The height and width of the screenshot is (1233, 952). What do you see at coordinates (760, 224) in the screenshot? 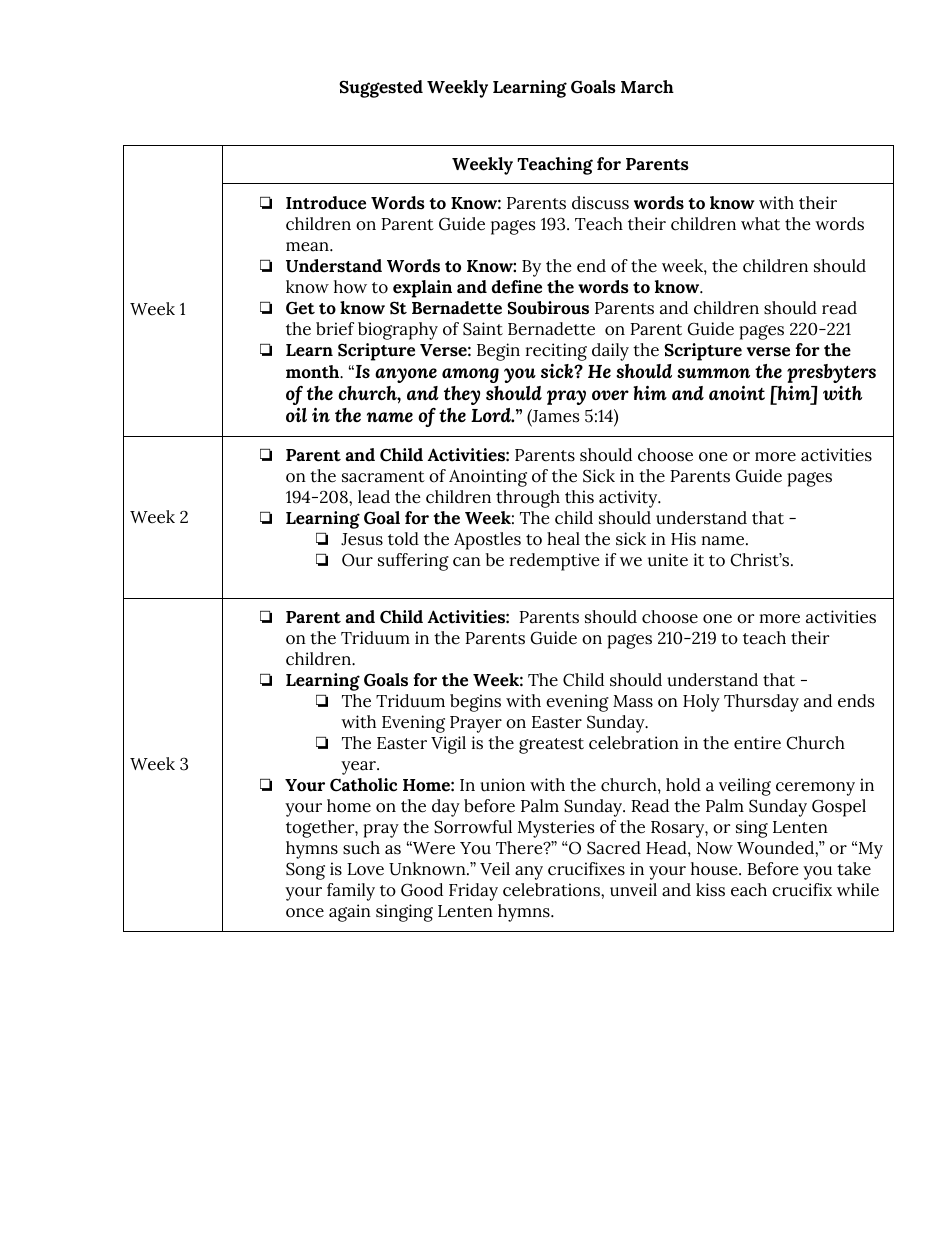
I see `what` at bounding box center [760, 224].
